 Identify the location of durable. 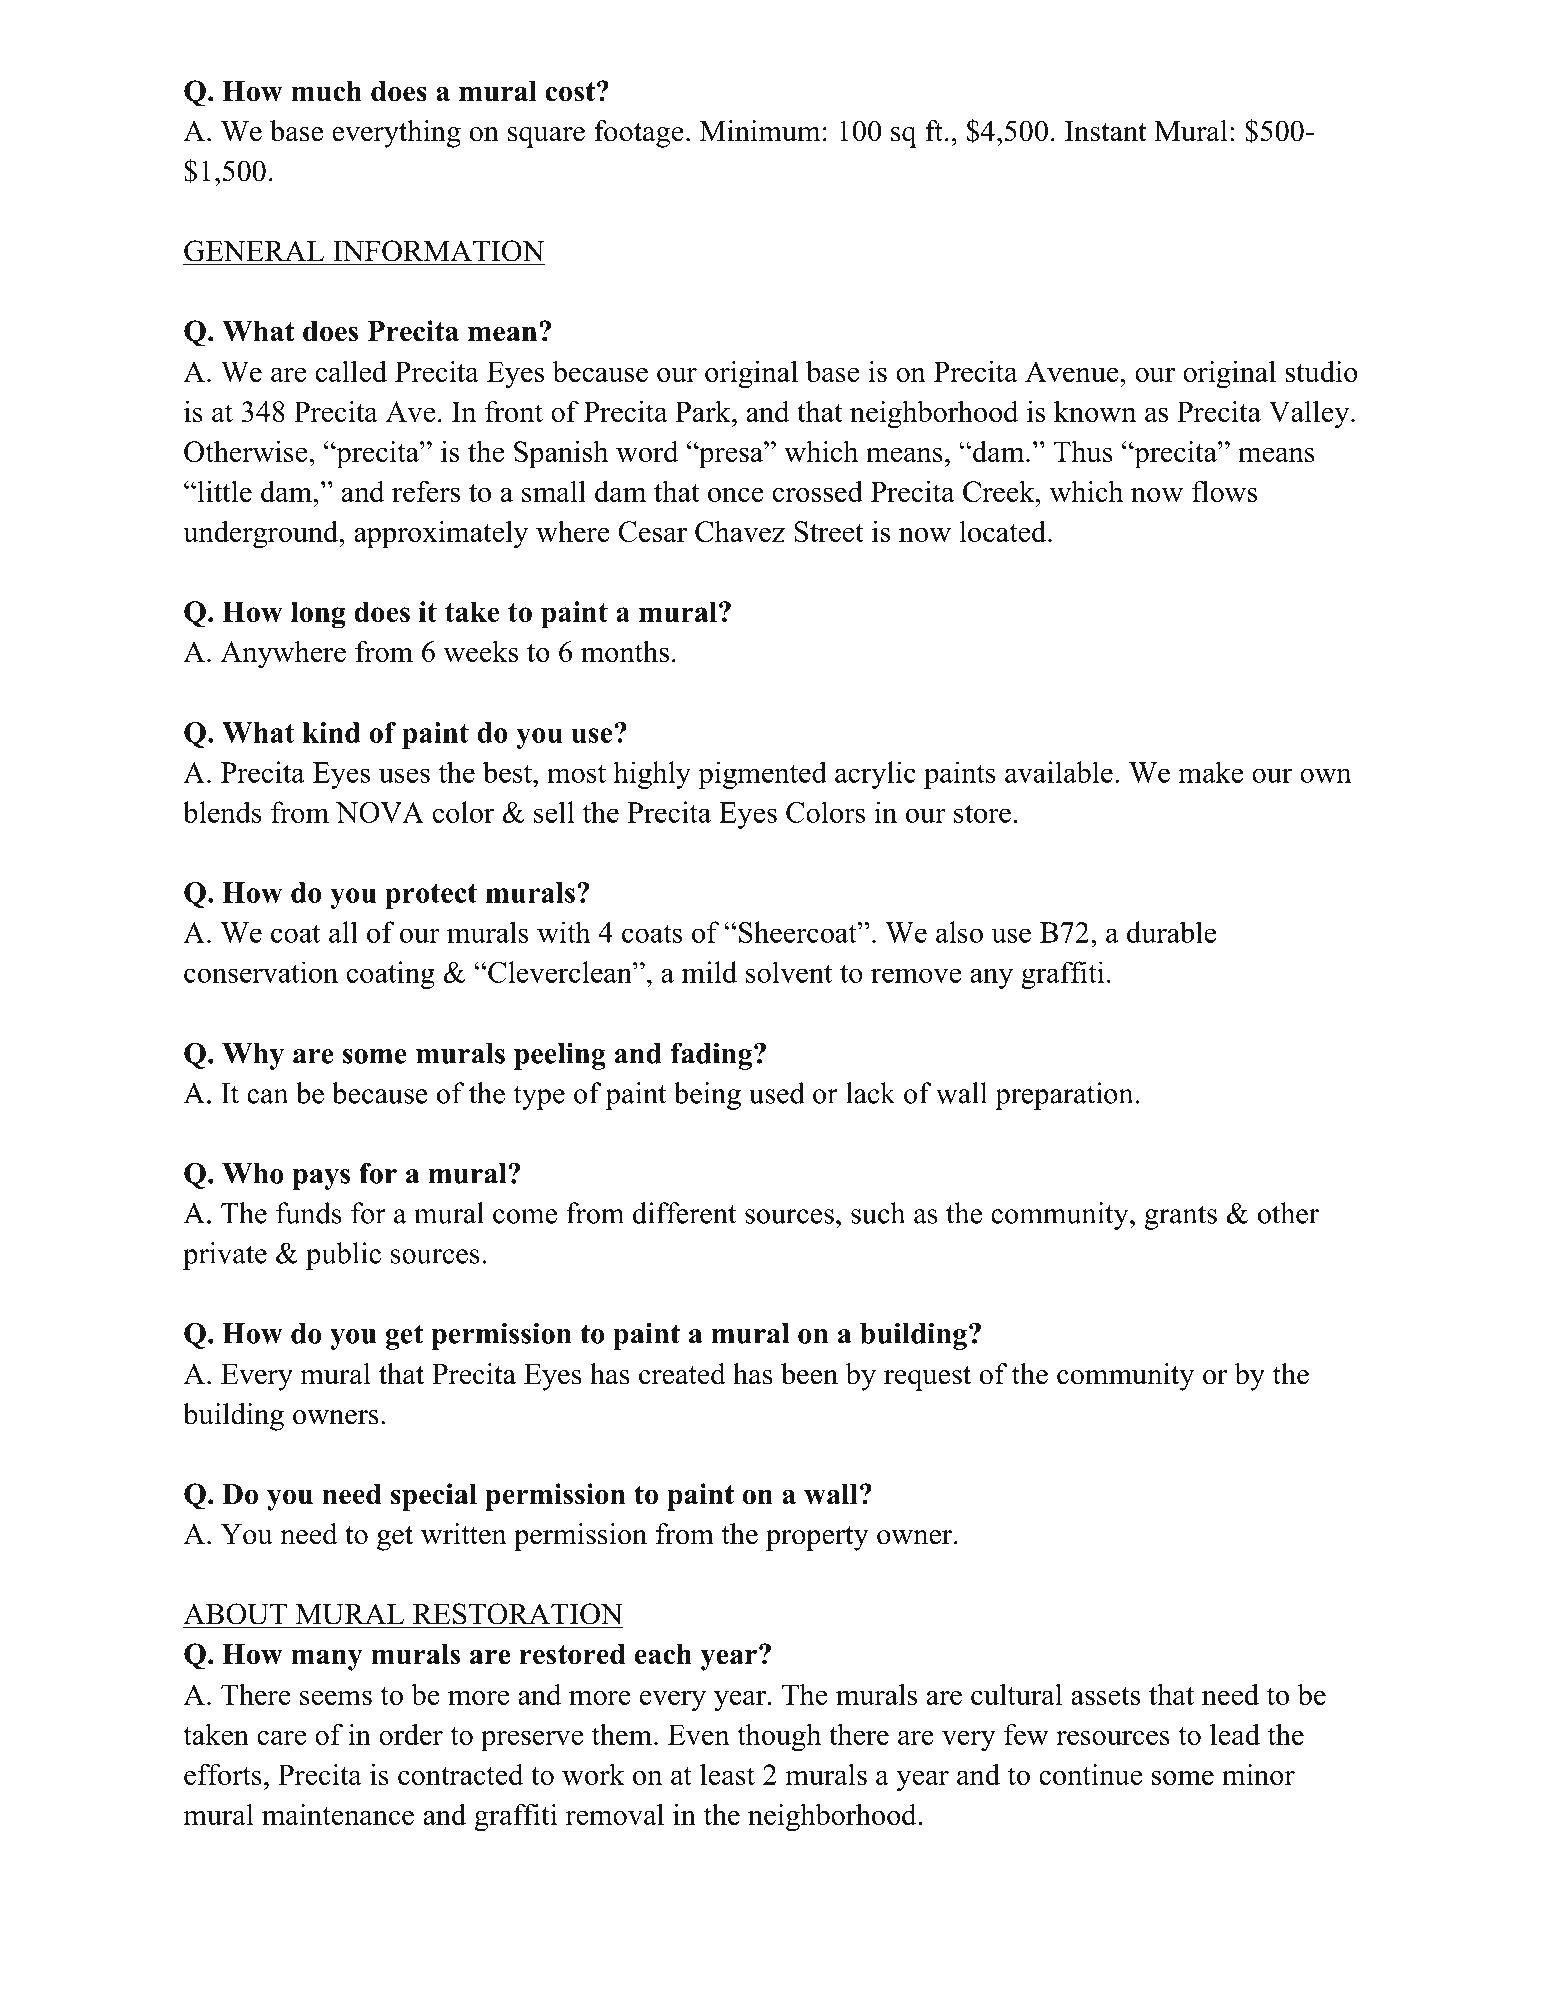
(1171, 932).
